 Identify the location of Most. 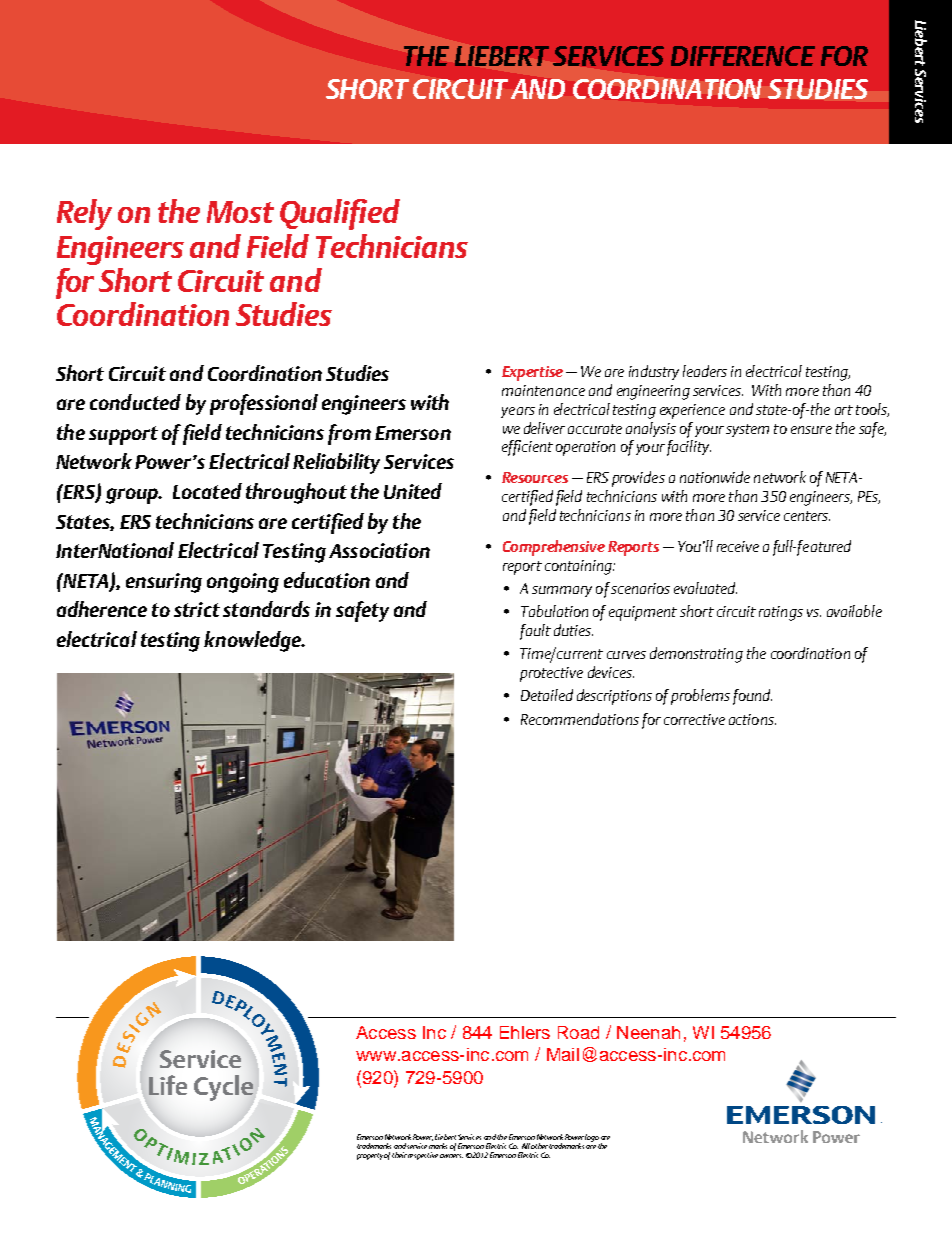
(240, 212).
